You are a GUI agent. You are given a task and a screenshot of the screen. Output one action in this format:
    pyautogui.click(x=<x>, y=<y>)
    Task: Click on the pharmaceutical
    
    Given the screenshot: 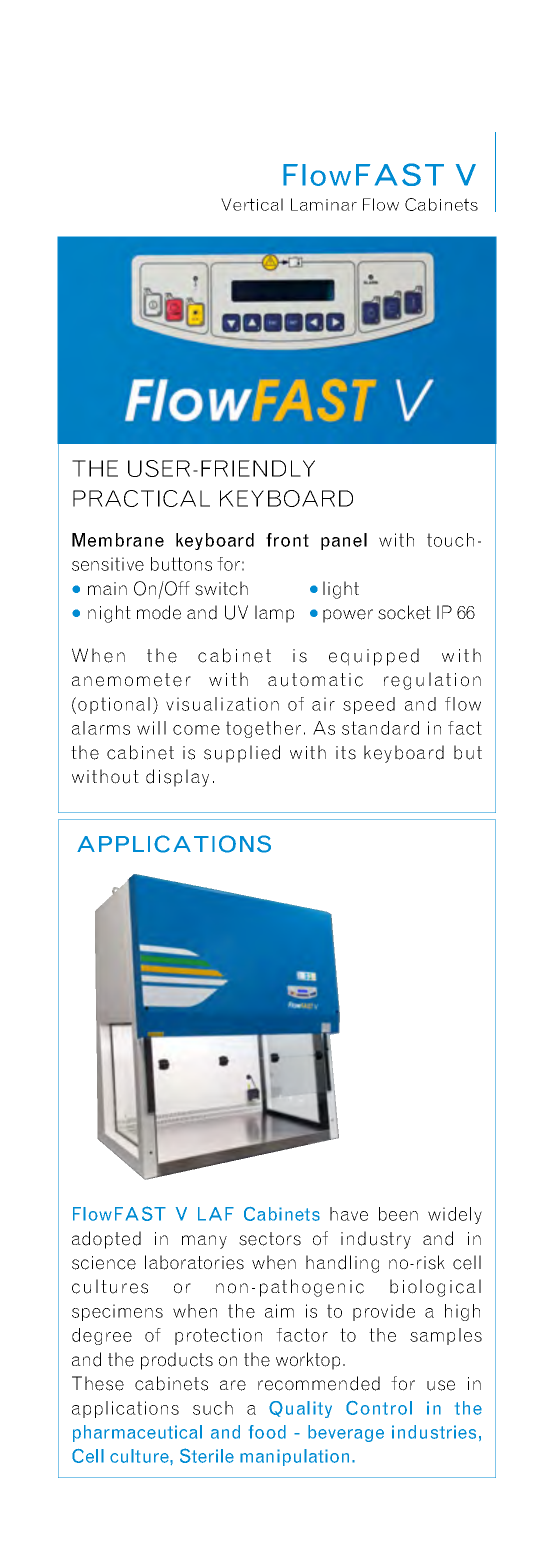 What is the action you would take?
    pyautogui.click(x=137, y=1433)
